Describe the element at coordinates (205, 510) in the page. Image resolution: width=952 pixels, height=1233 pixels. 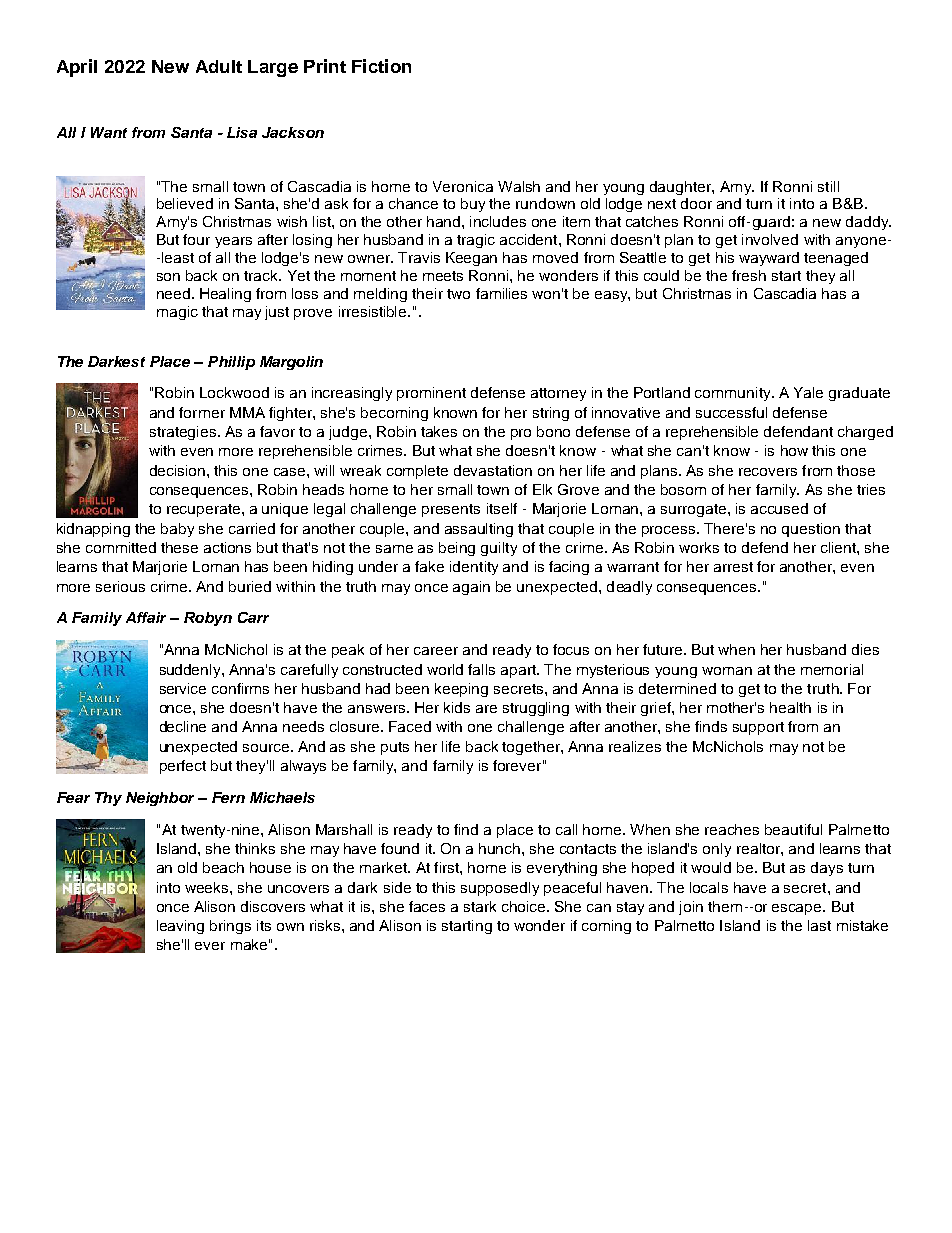
I see `recuperate` at that location.
